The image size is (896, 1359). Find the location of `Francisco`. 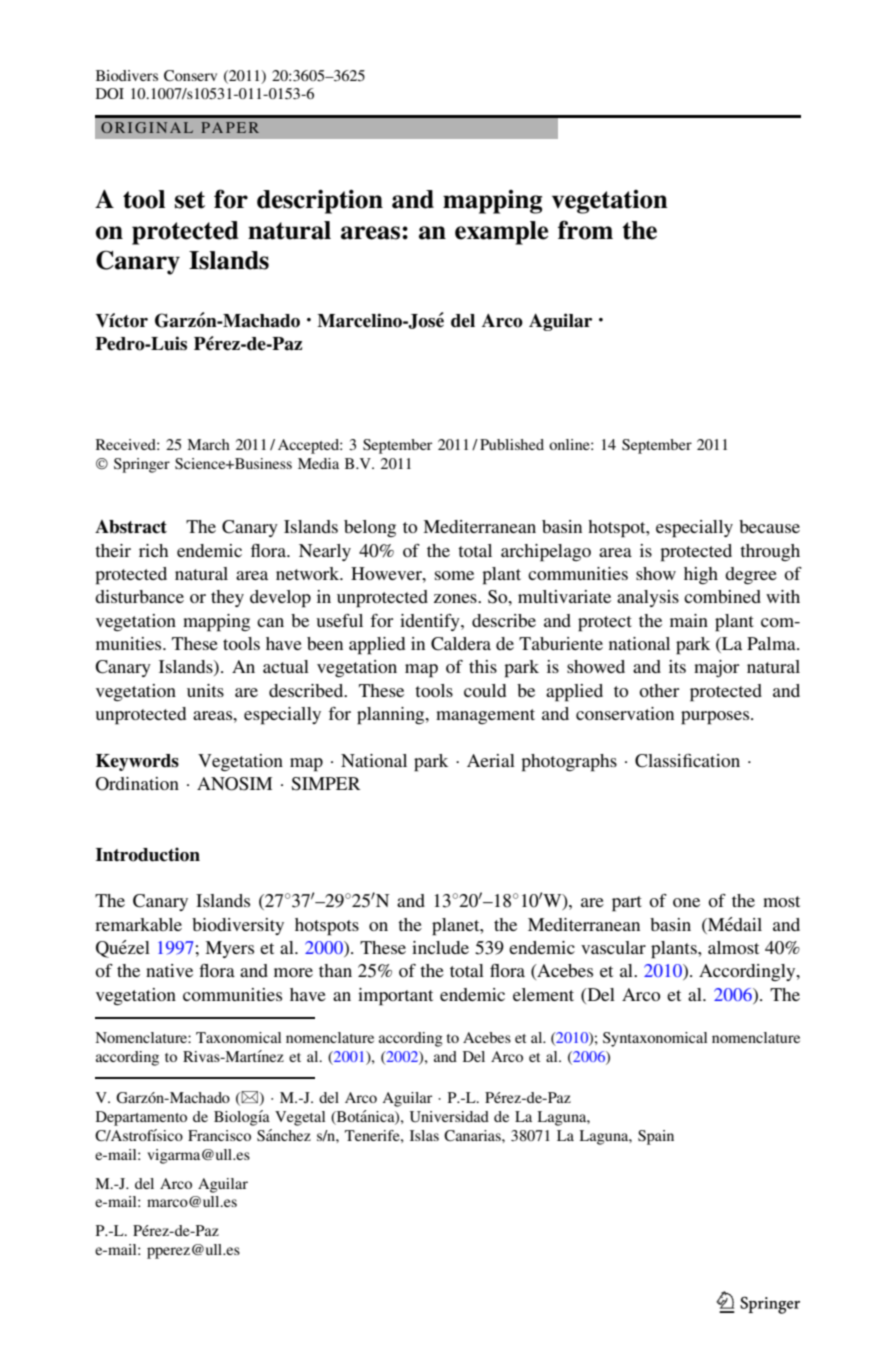

Francisco is located at coordinates (219, 1135).
